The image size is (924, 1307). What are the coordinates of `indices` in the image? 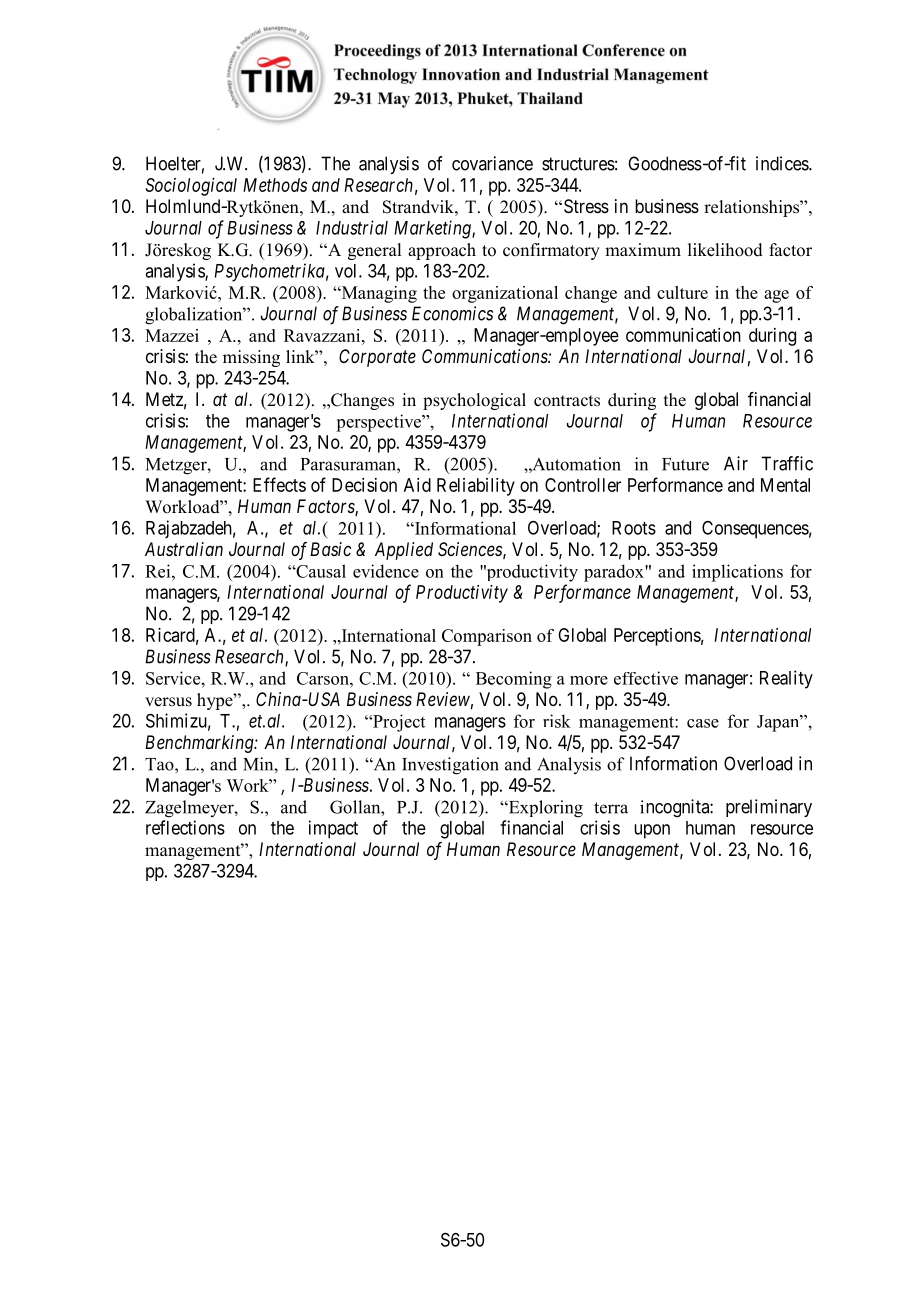 It's located at (783, 163).
